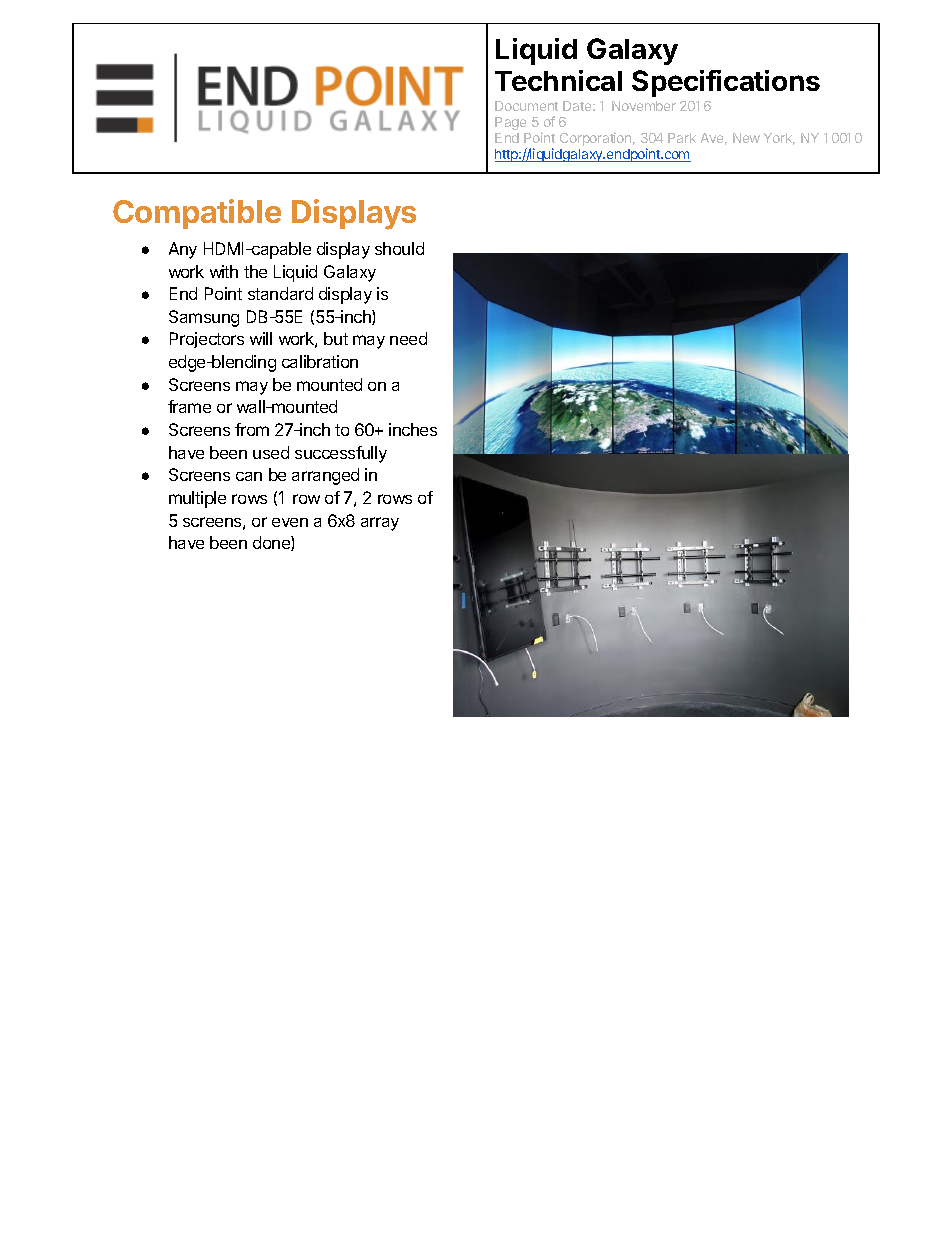 The image size is (952, 1233). Describe the element at coordinates (726, 83) in the screenshot. I see `Specifications` at that location.
